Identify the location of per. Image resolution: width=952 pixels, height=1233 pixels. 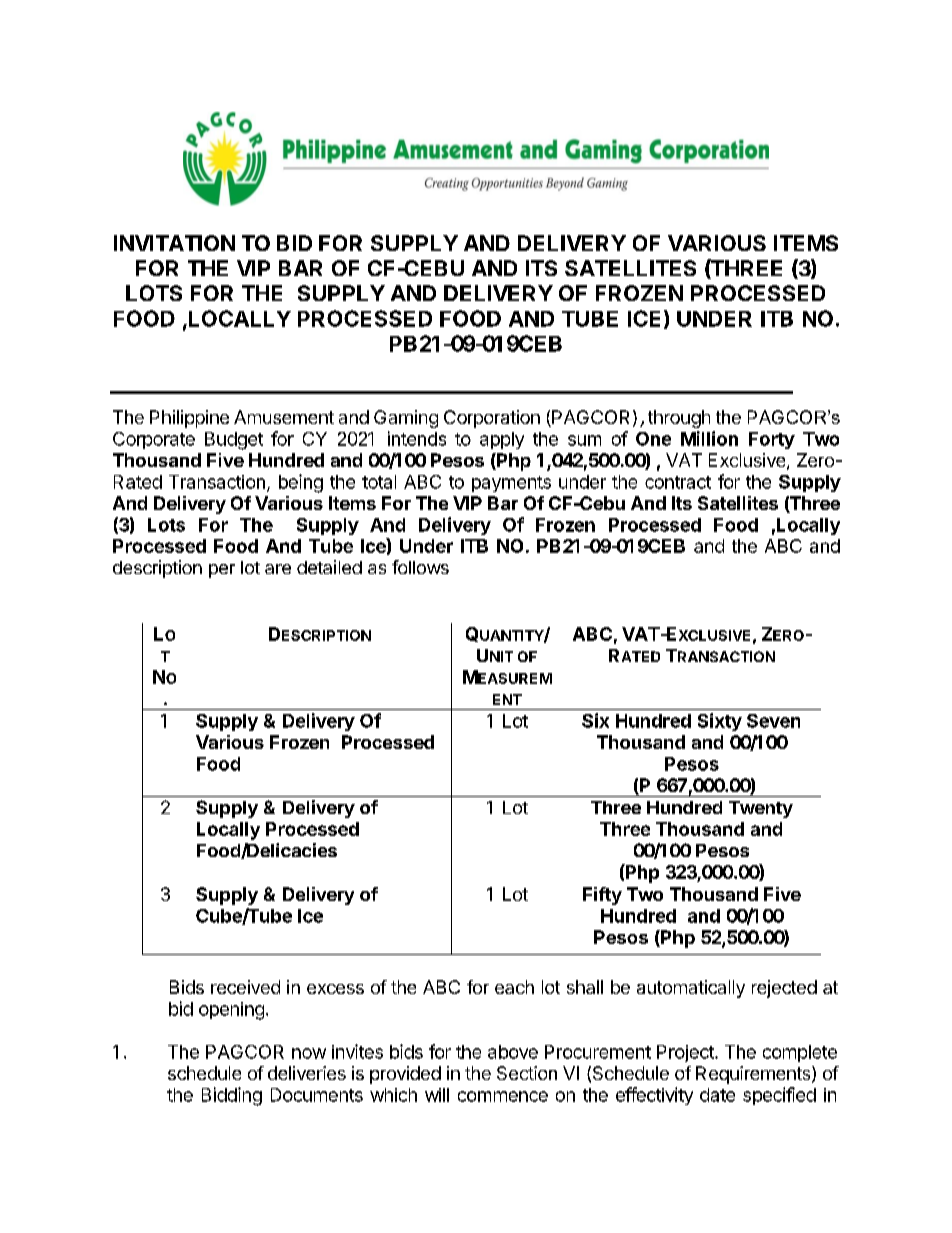
(222, 571).
